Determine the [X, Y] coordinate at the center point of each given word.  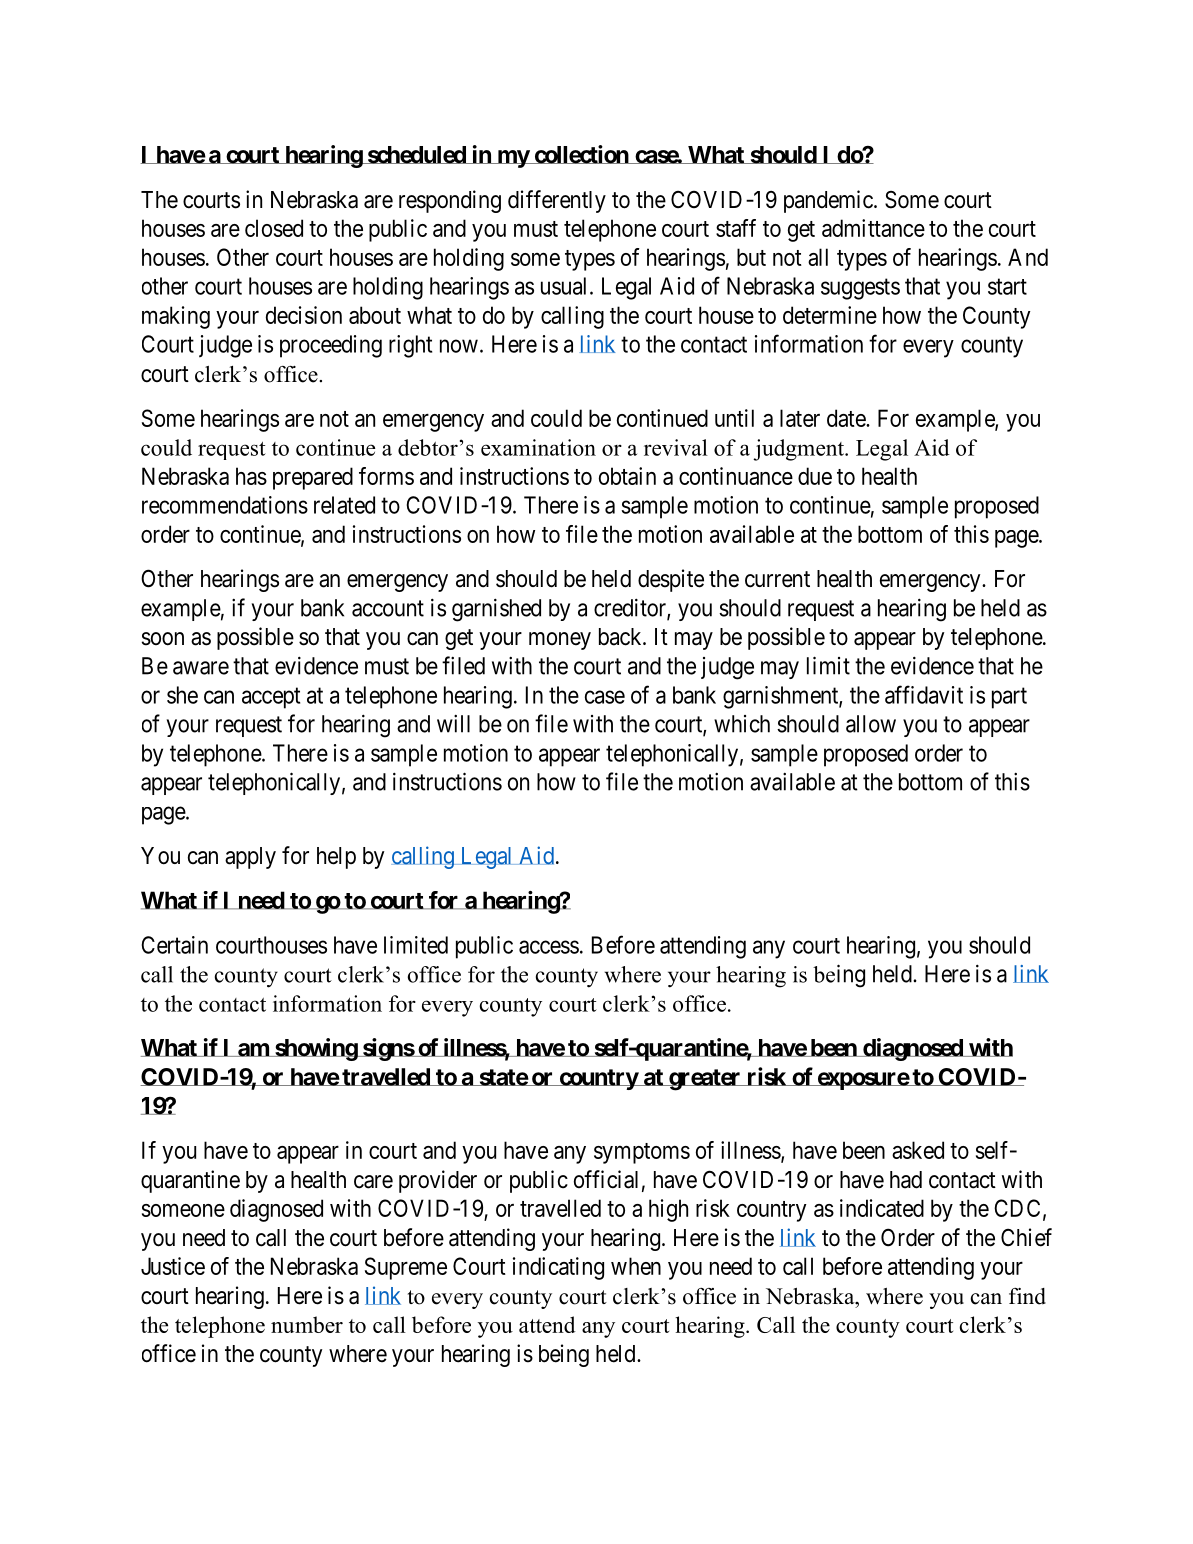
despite [671, 580]
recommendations [225, 505]
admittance [873, 228]
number [307, 1324]
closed [274, 228]
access [549, 947]
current [777, 579]
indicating [558, 1268]
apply [250, 858]
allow [871, 724]
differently [557, 201]
